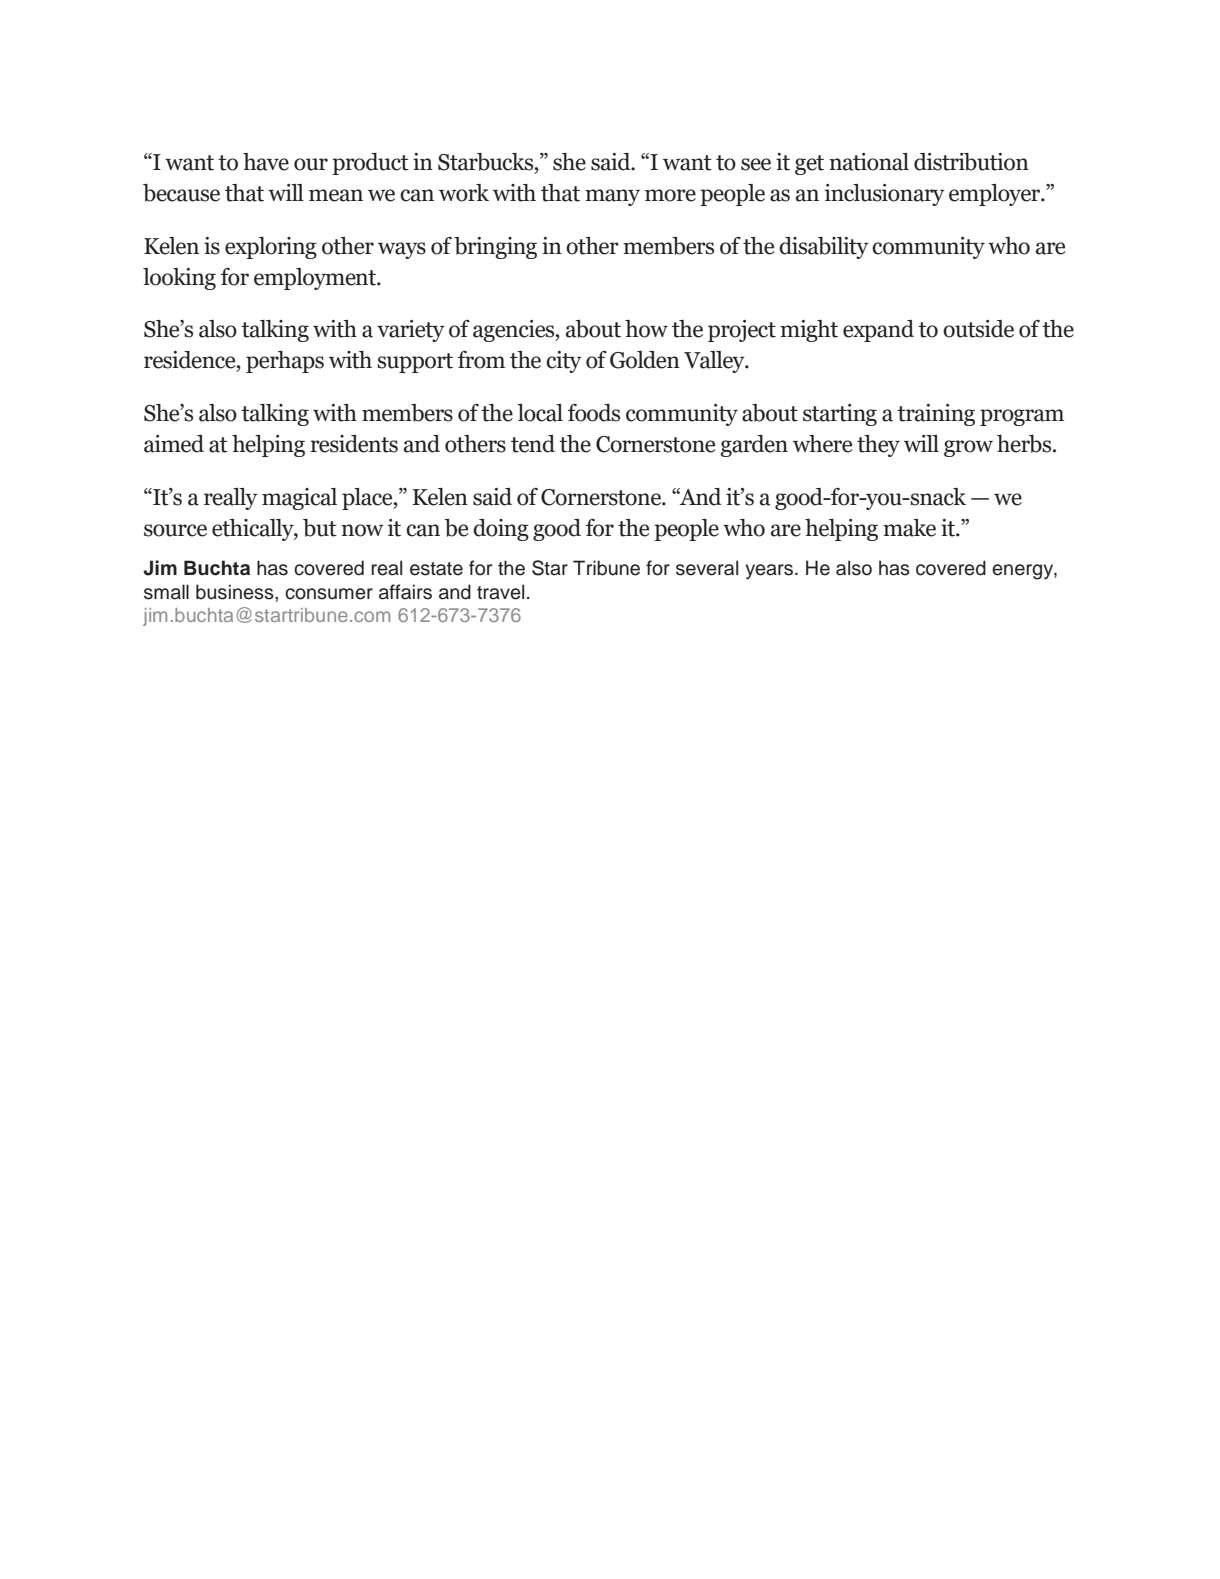 The image size is (1220, 1579). What do you see at coordinates (978, 329) in the document?
I see `outside` at bounding box center [978, 329].
